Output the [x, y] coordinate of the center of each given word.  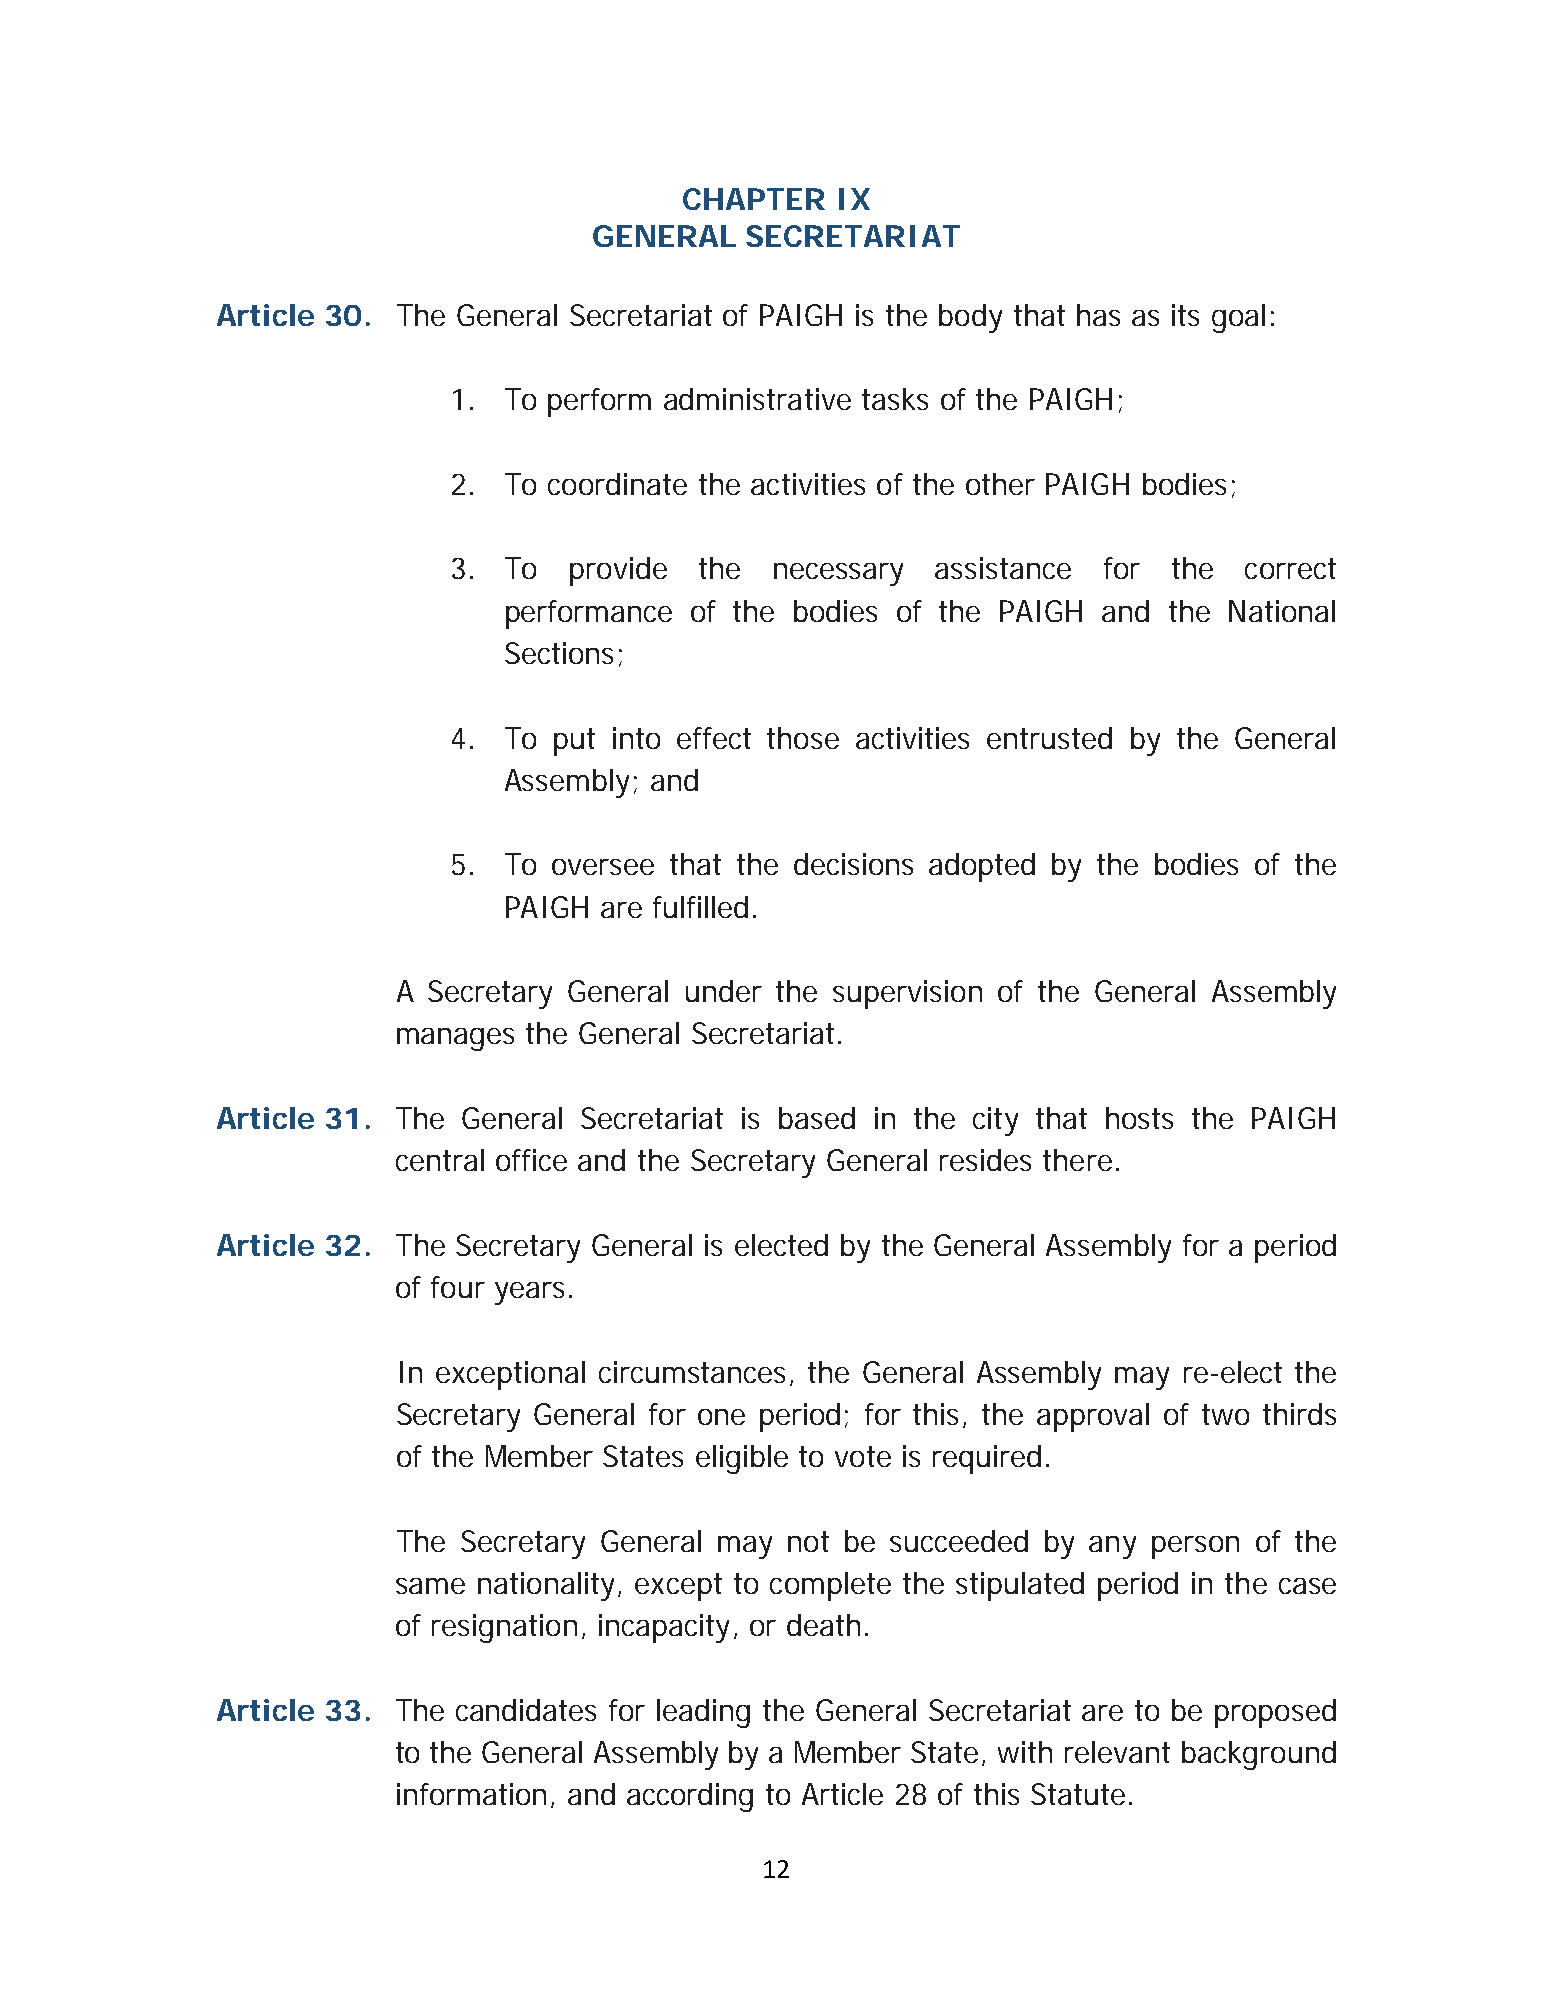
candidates [526, 1710]
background [1259, 1755]
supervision [907, 994]
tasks [895, 399]
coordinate [617, 484]
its [1185, 315]
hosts [1139, 1118]
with [1025, 1752]
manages [455, 1039]
